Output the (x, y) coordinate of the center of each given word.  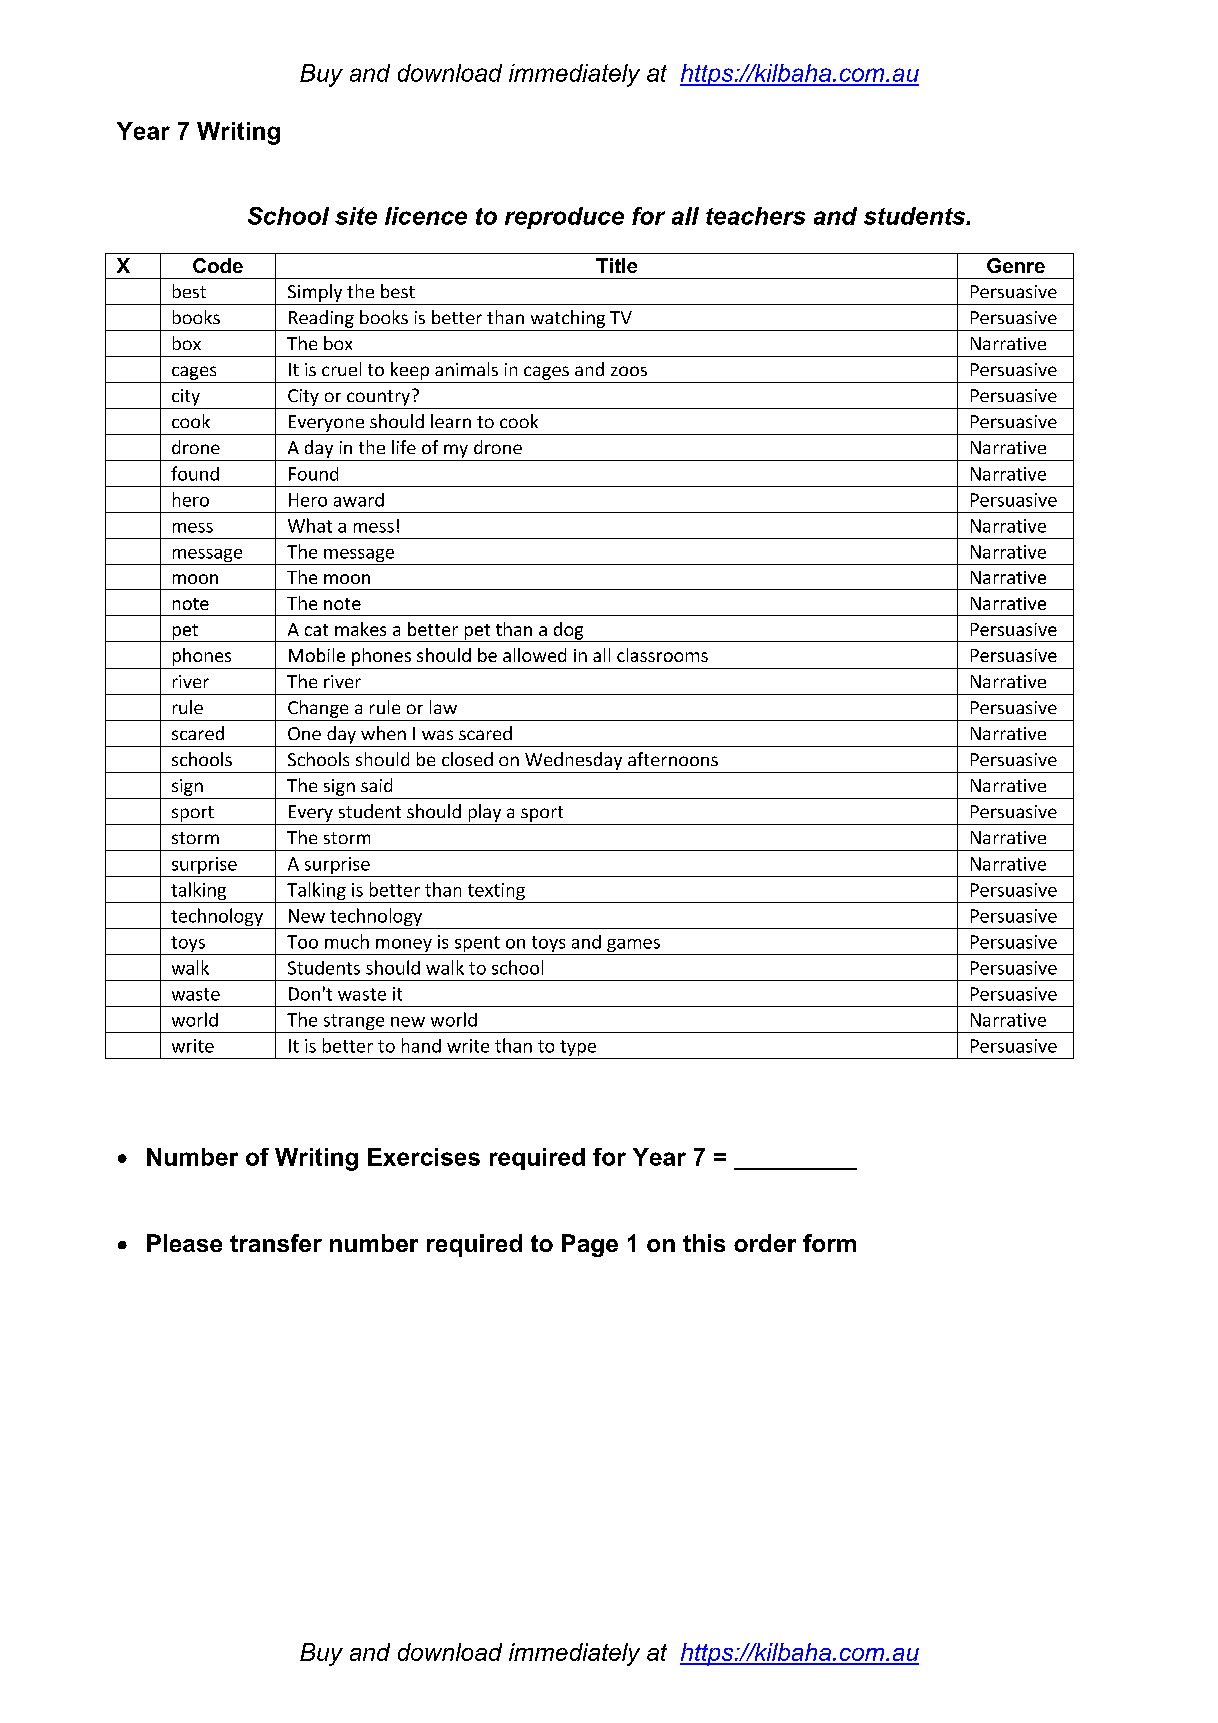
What (310, 525)
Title (616, 265)
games (633, 947)
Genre (1016, 265)
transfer (276, 1243)
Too (302, 942)
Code (218, 265)
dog (568, 632)
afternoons (673, 759)
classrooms (662, 655)
